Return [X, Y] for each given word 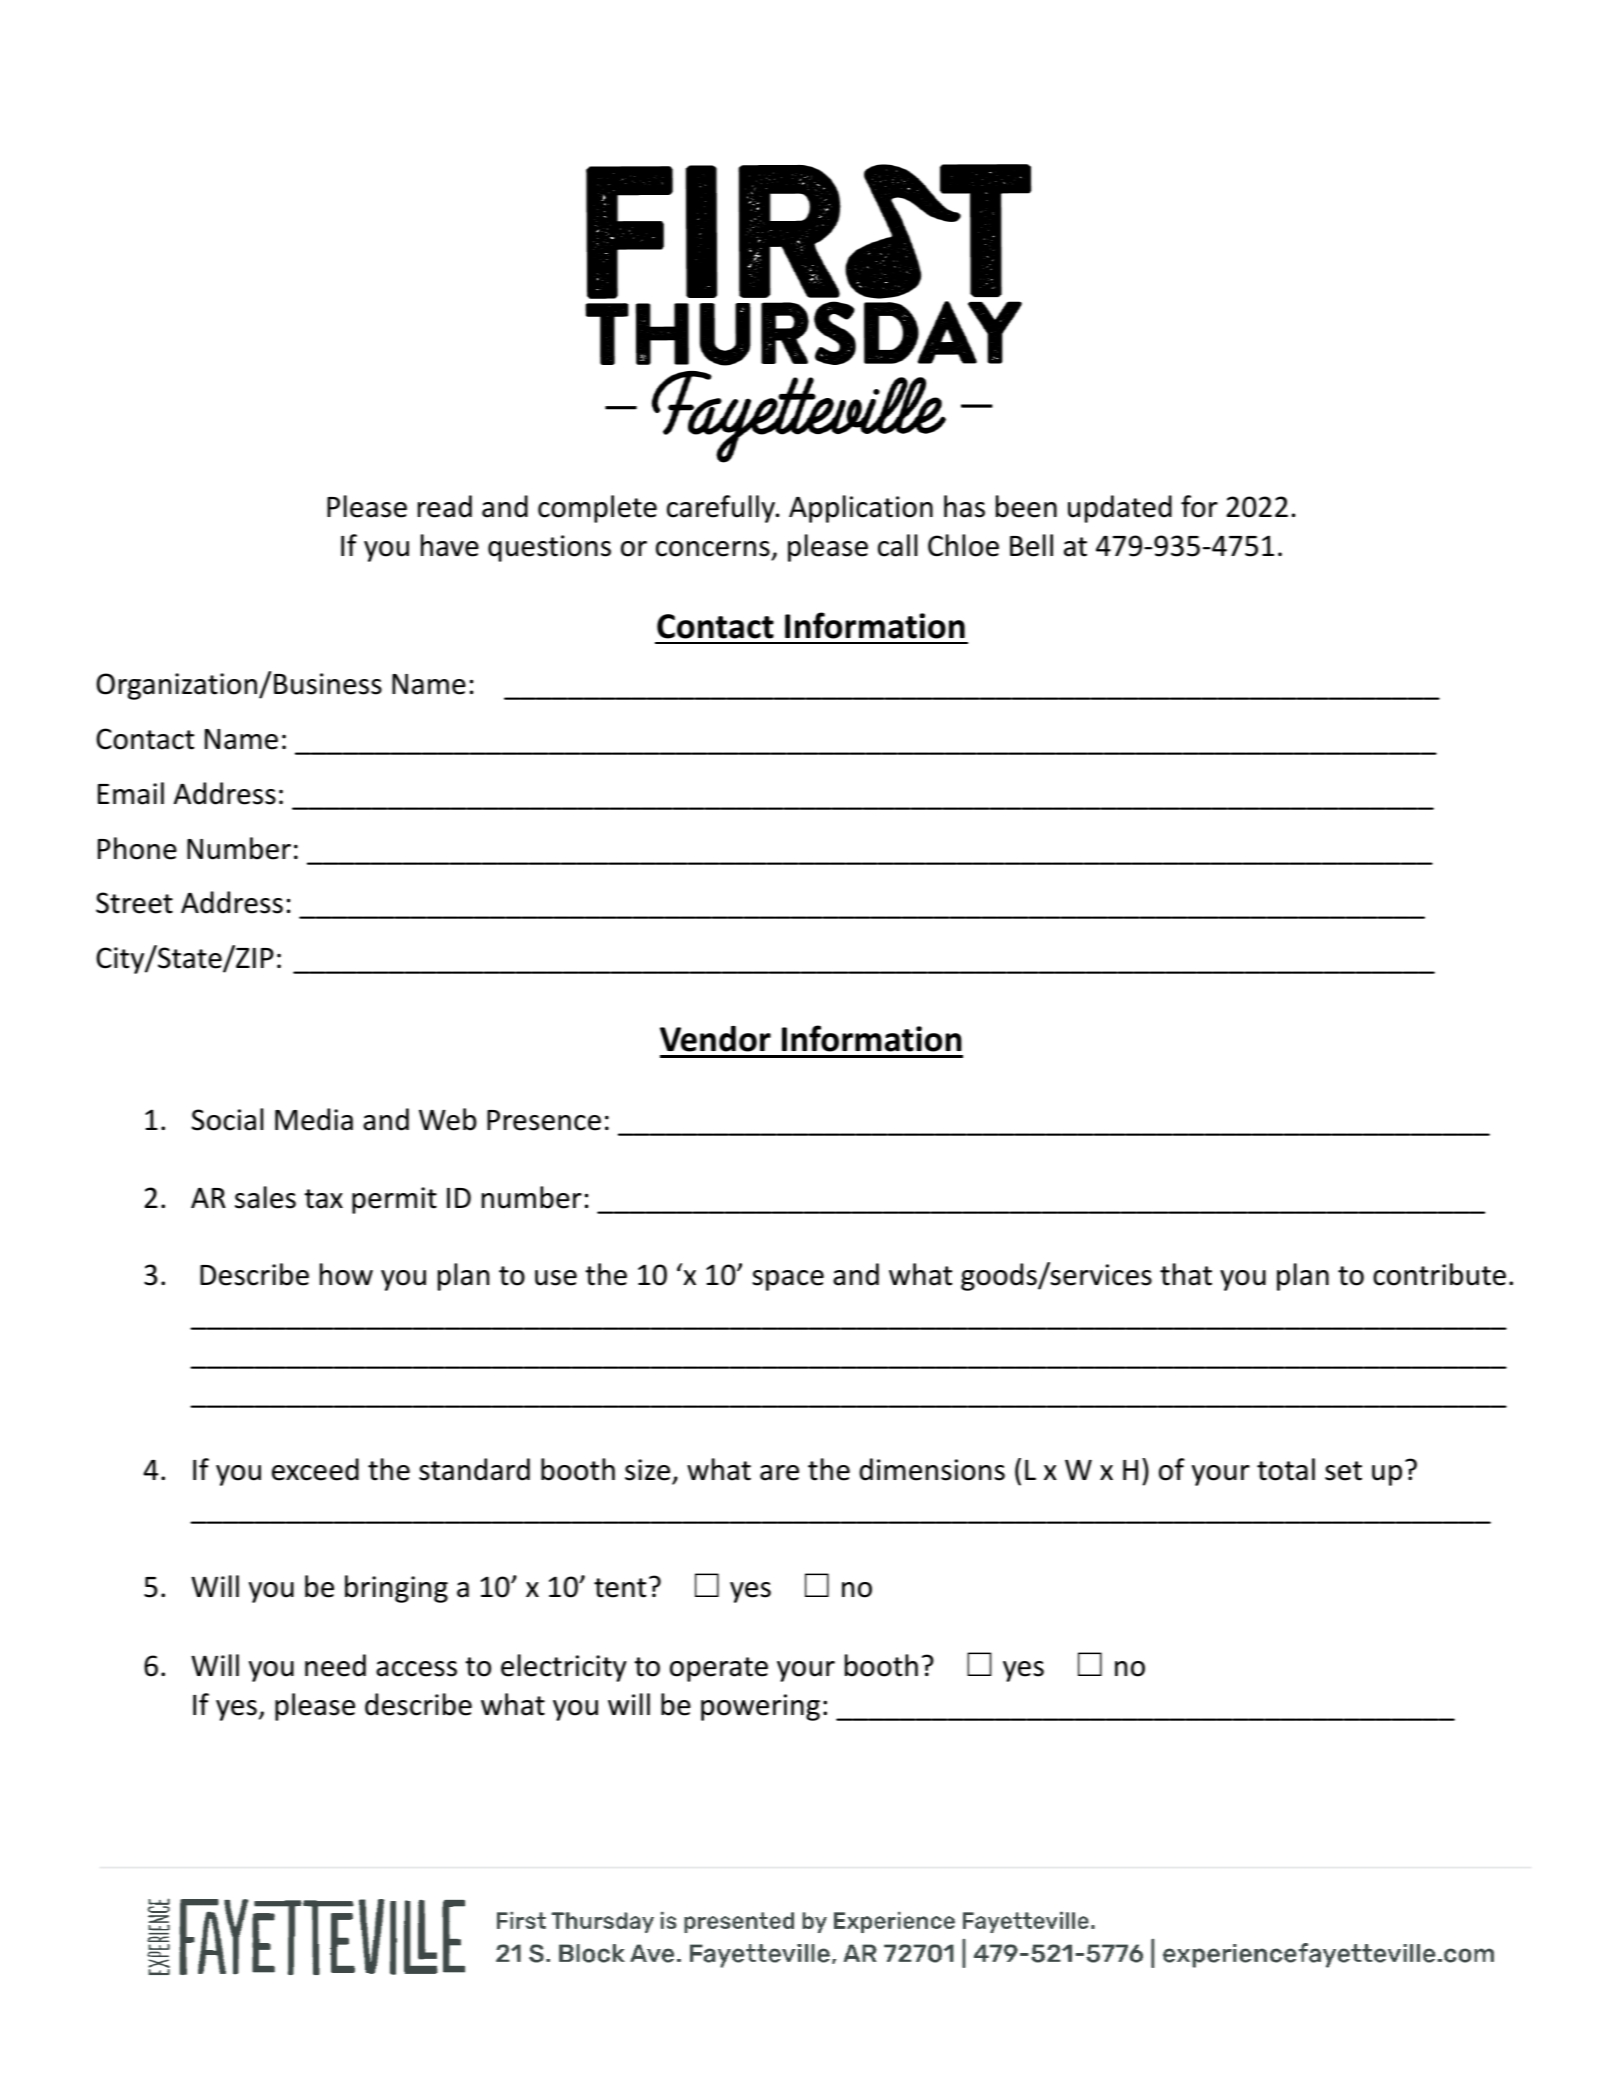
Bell [1031, 545]
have [450, 545]
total [1286, 1469]
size [647, 1470]
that [1186, 1274]
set [1343, 1471]
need [335, 1665]
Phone [137, 848]
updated [1120, 509]
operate [719, 1669]
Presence [544, 1120]
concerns [713, 549]
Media [314, 1119]
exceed [315, 1469]
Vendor [715, 1039]
